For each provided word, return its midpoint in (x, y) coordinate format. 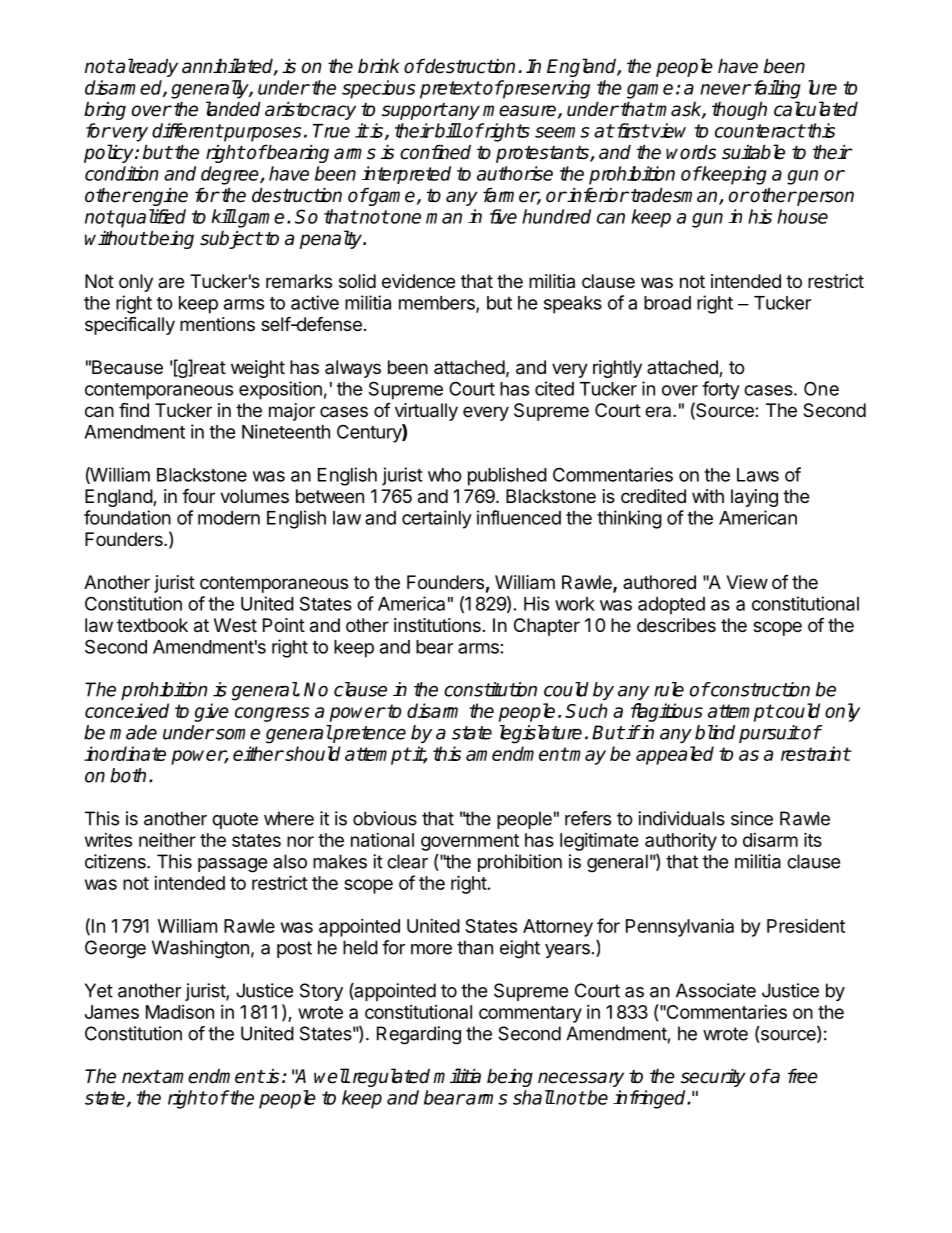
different (187, 130)
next (141, 1077)
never (725, 89)
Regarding (419, 1035)
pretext (450, 90)
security (713, 1077)
